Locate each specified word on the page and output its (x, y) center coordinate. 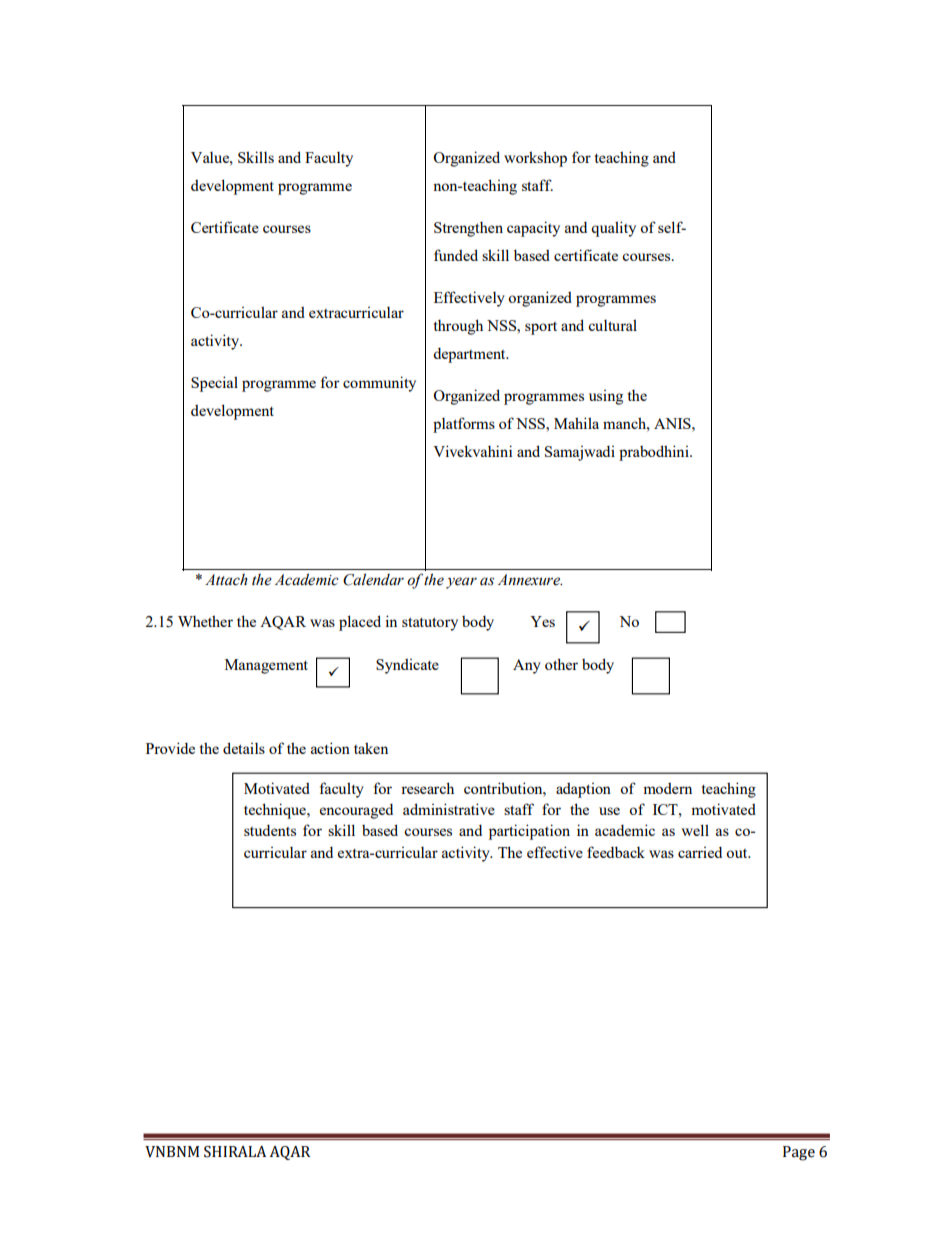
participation (529, 832)
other (561, 664)
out (738, 853)
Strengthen (468, 229)
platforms (464, 425)
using (606, 397)
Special (214, 384)
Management (266, 666)
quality (613, 229)
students (270, 830)
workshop (535, 159)
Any (527, 666)
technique (276, 811)
